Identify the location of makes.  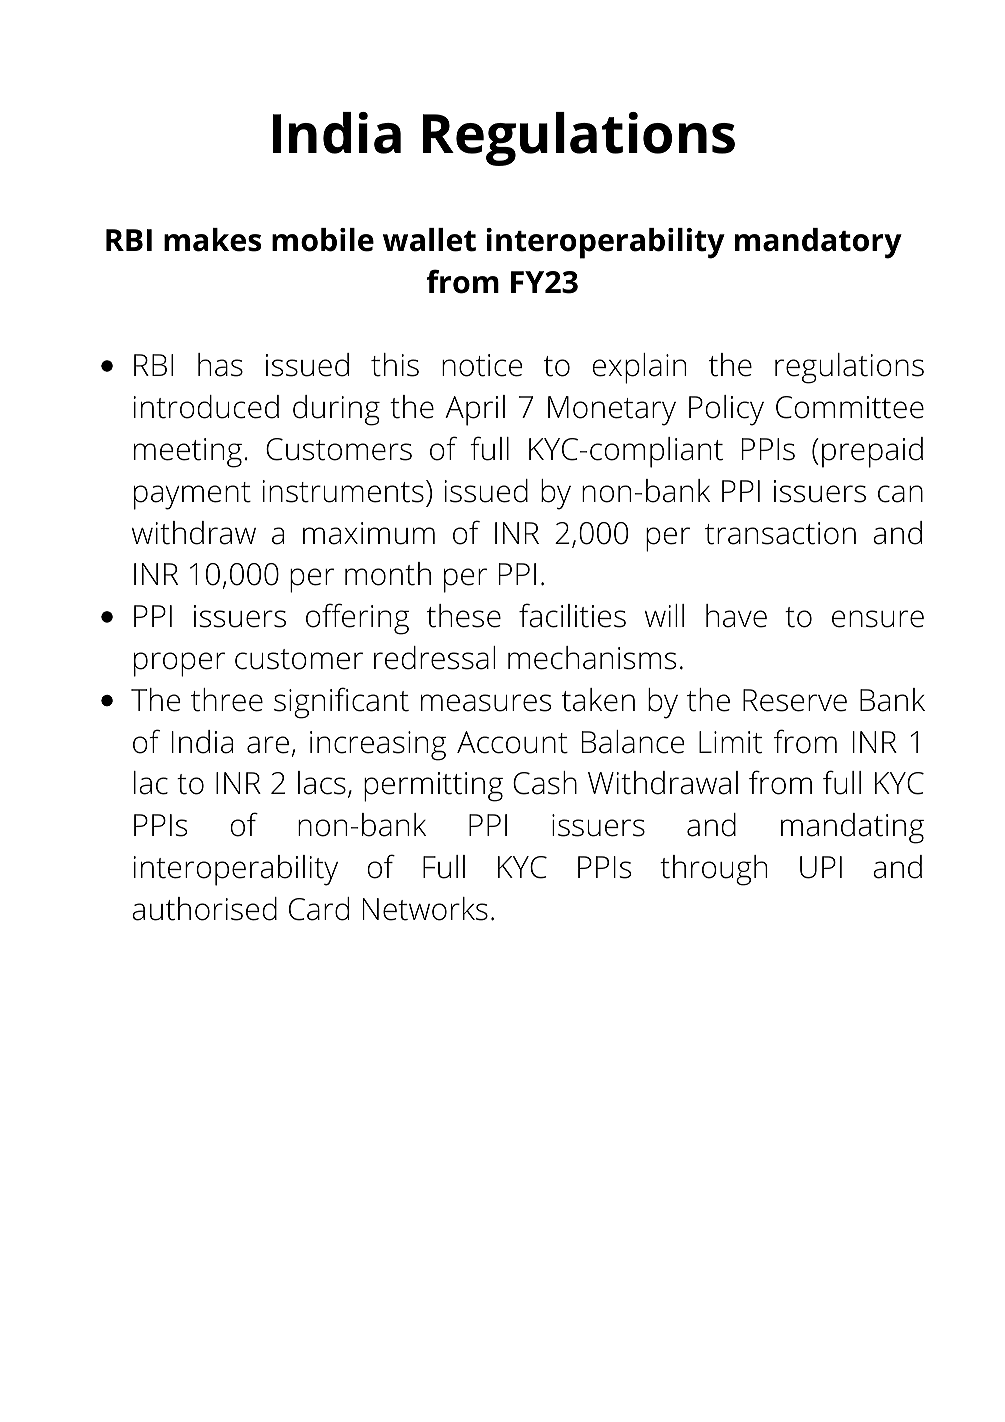
(212, 240).
